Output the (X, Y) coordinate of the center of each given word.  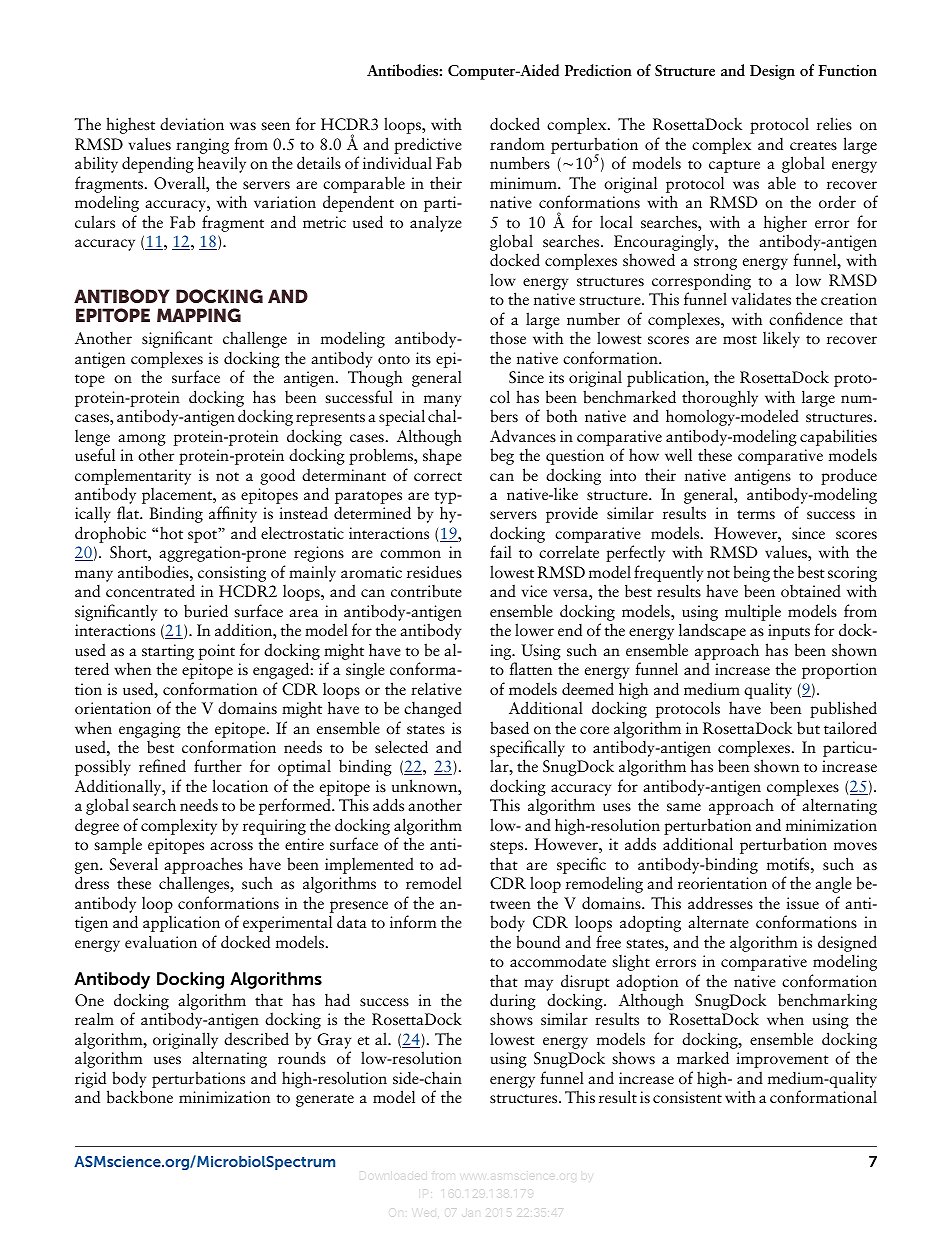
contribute (426, 591)
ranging (202, 146)
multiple (753, 612)
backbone (140, 1097)
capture (734, 166)
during (513, 1003)
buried (206, 611)
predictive (428, 145)
